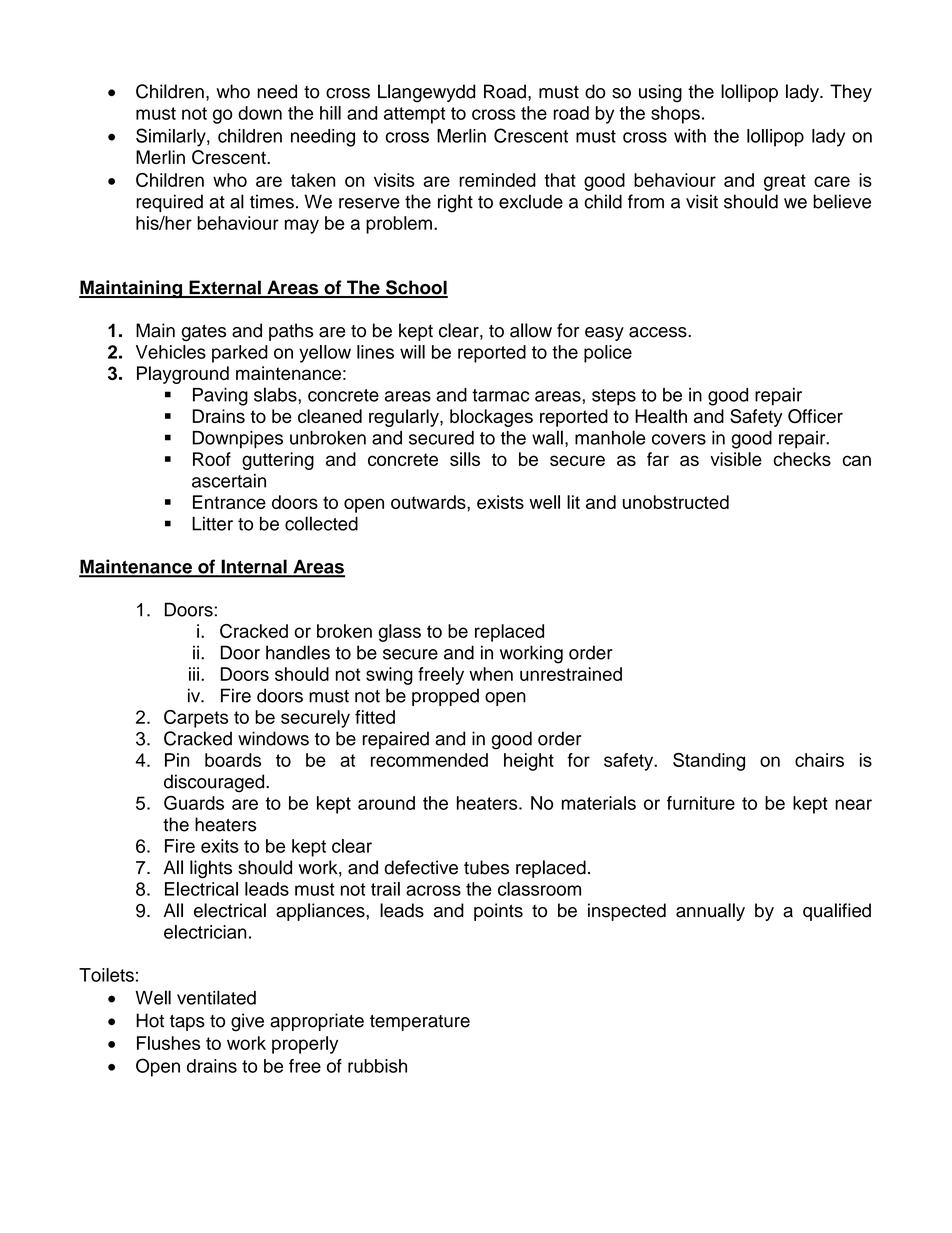  Describe the element at coordinates (529, 762) in the screenshot. I see `height` at that location.
